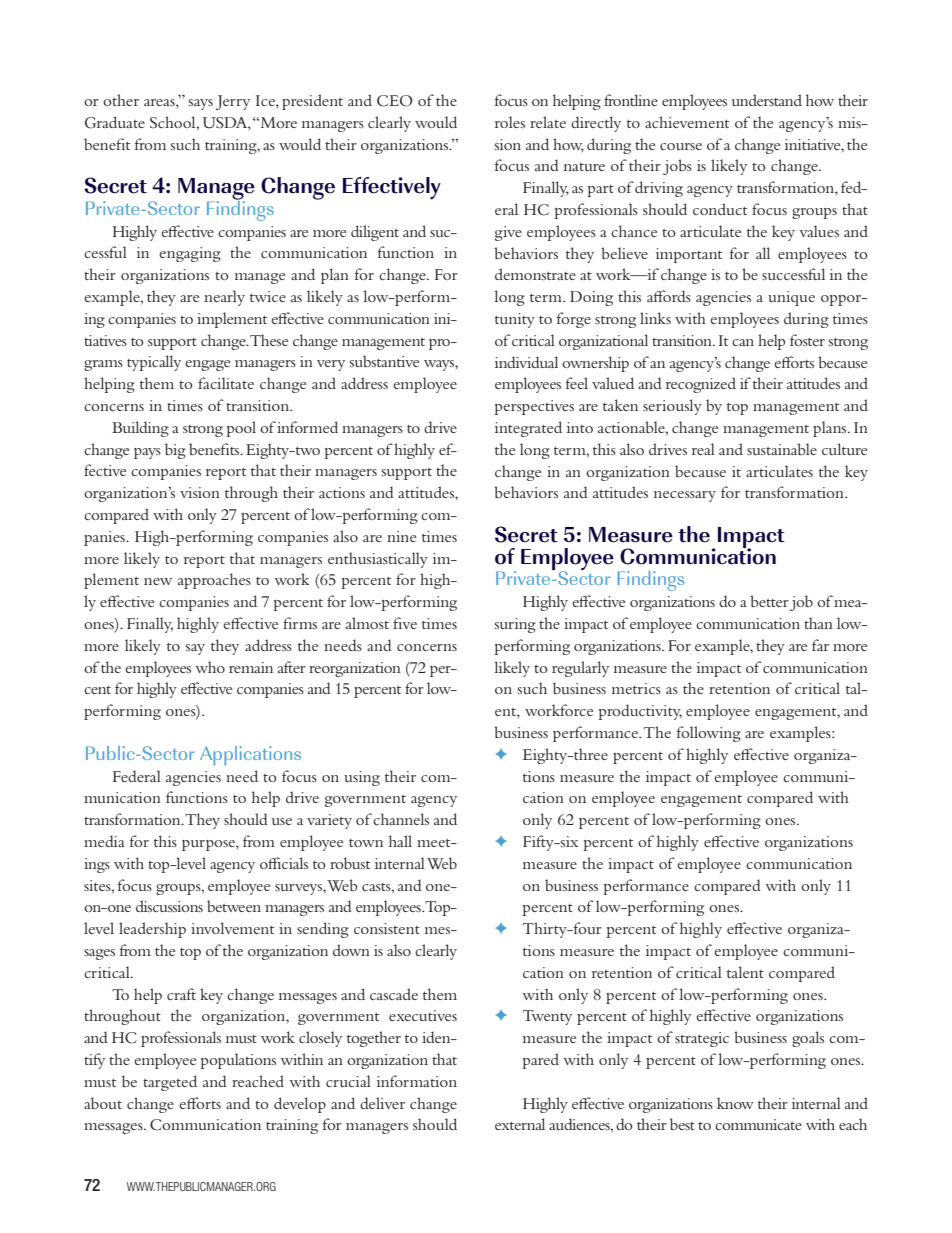  Describe the element at coordinates (201, 104) in the page. I see `says` at that location.
